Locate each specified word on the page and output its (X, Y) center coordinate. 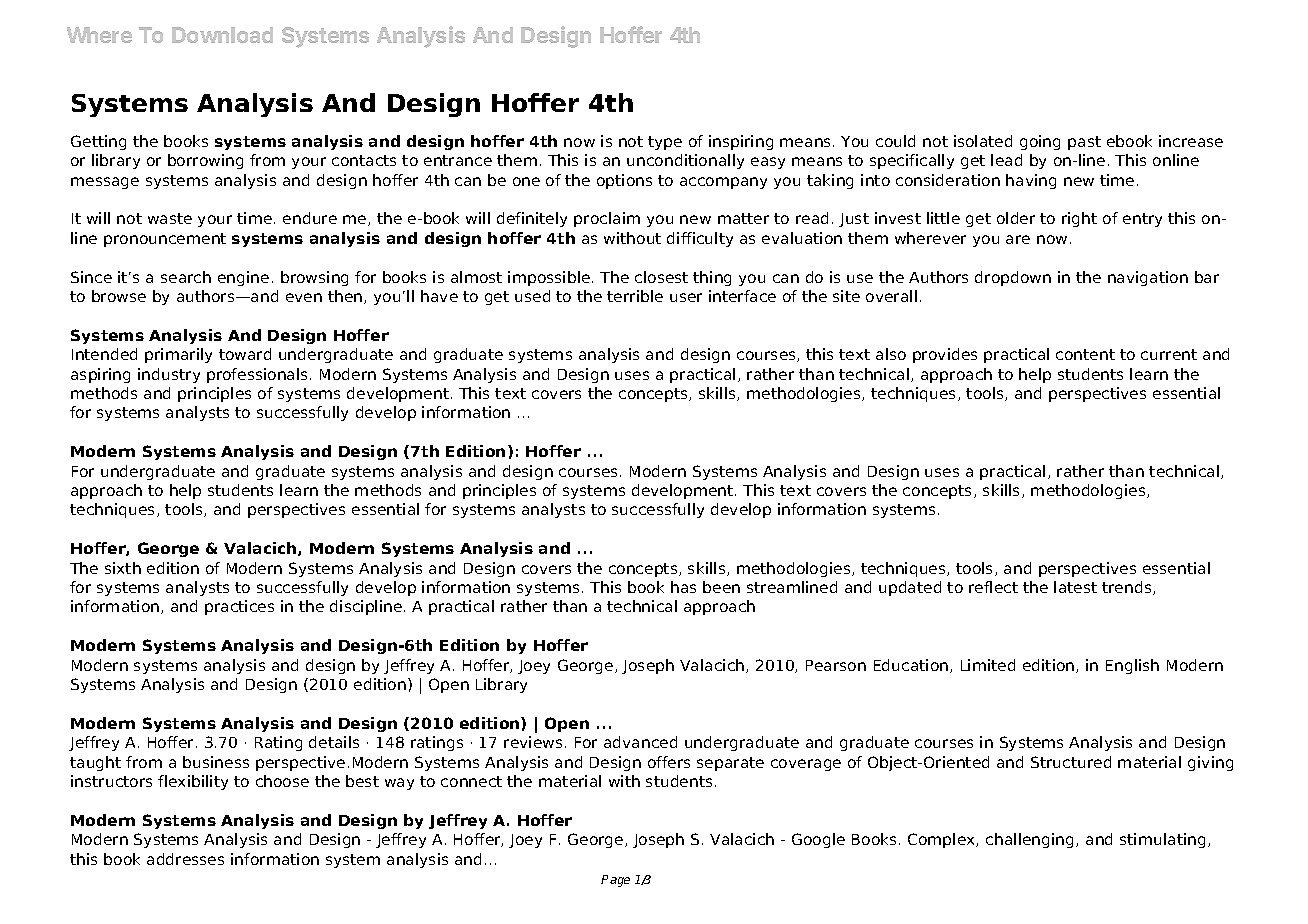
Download (222, 35)
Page (615, 881)
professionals (259, 375)
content (1085, 354)
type (665, 143)
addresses (185, 859)
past (1084, 143)
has (683, 587)
